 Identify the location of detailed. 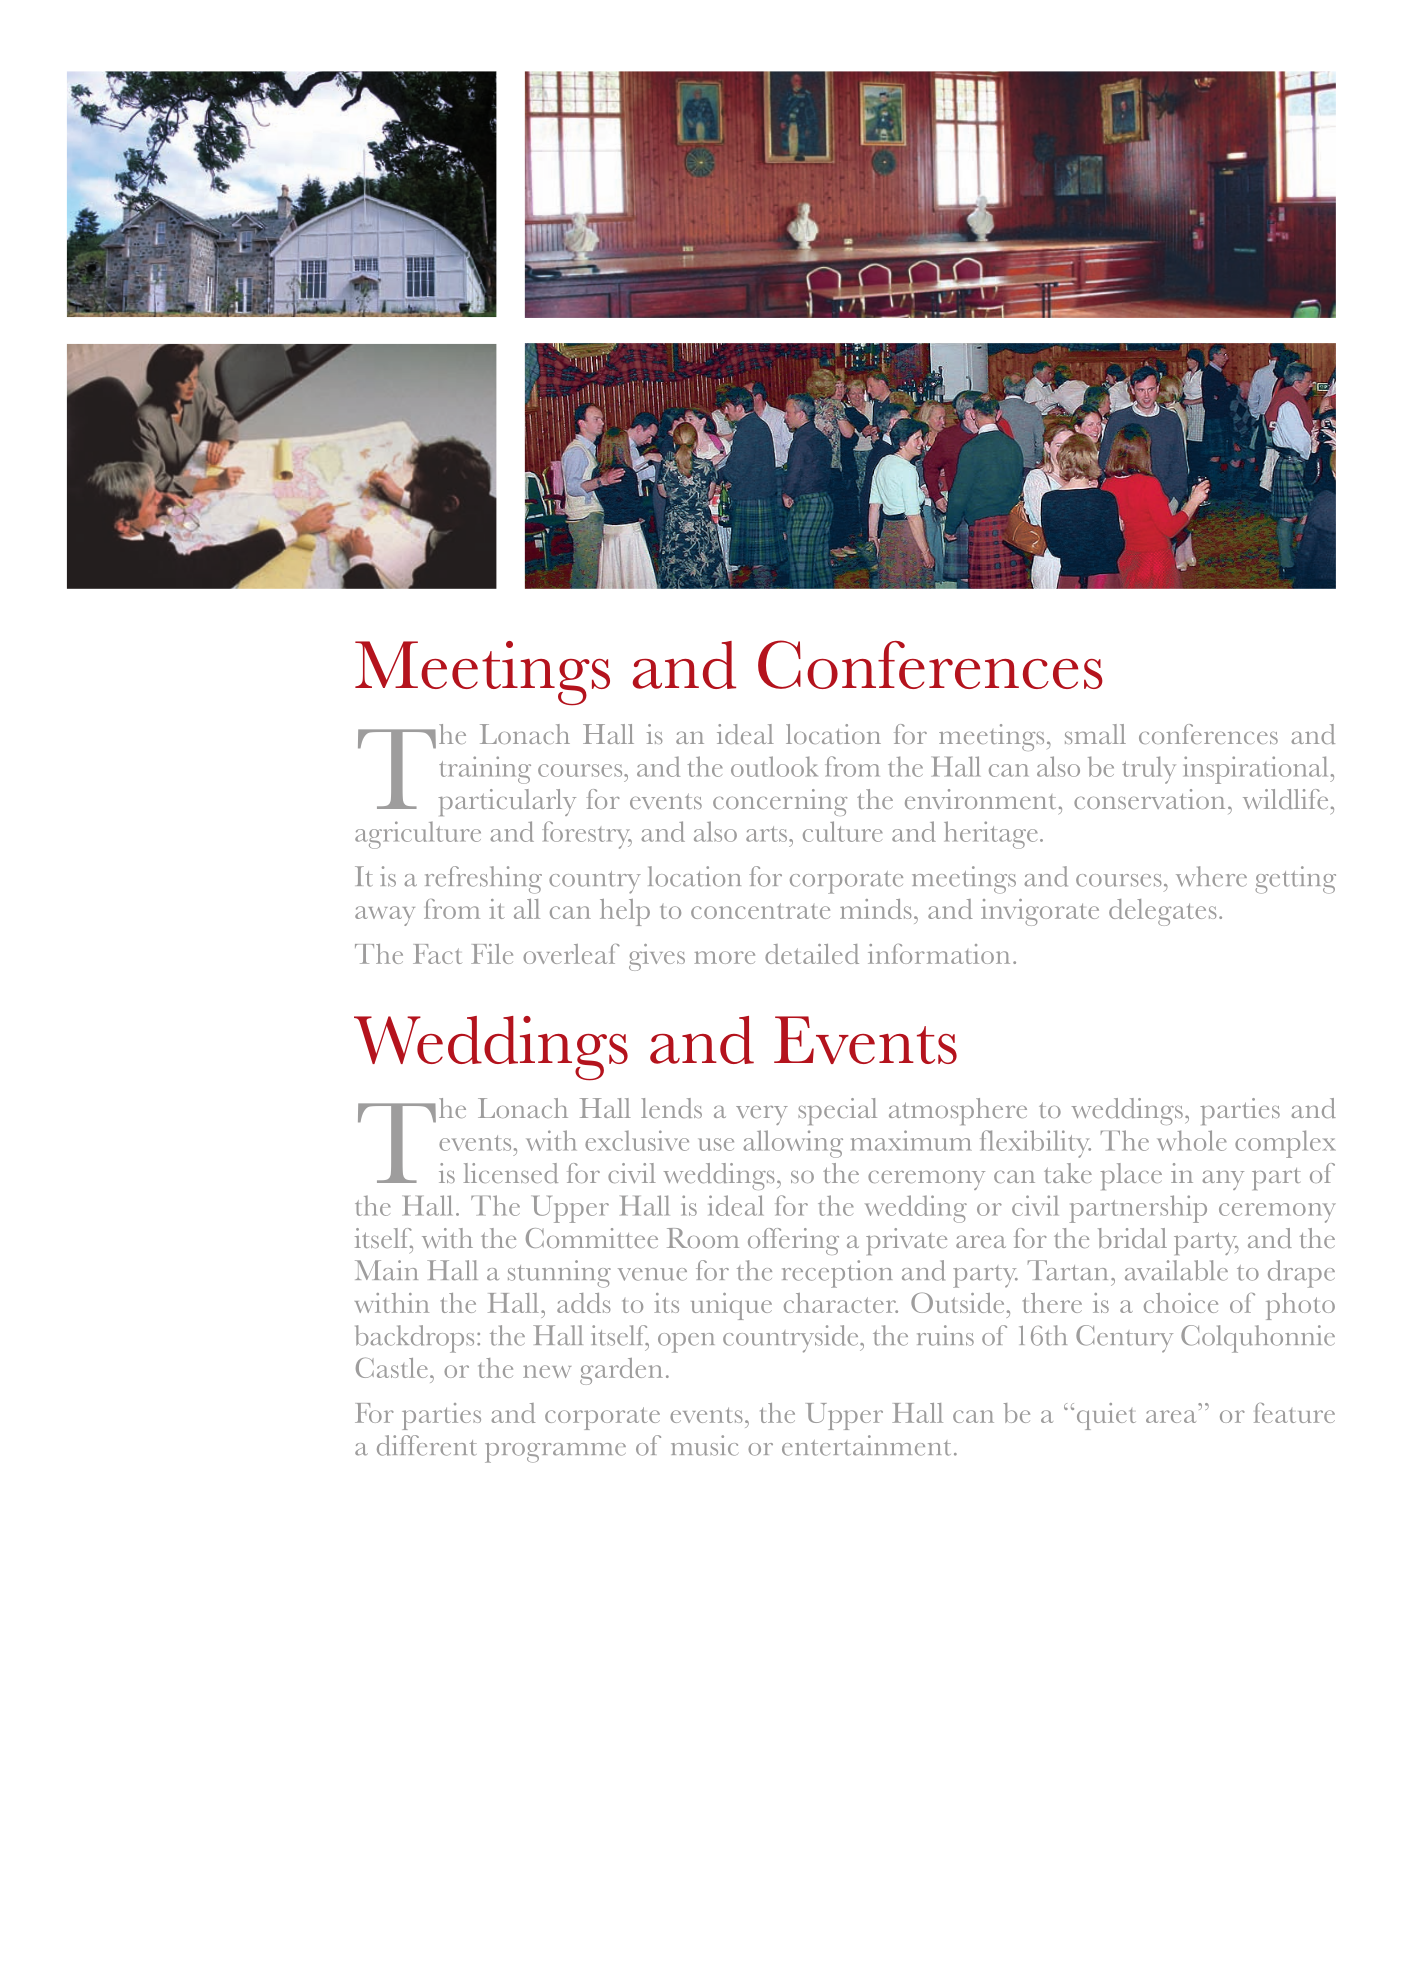
(812, 954).
